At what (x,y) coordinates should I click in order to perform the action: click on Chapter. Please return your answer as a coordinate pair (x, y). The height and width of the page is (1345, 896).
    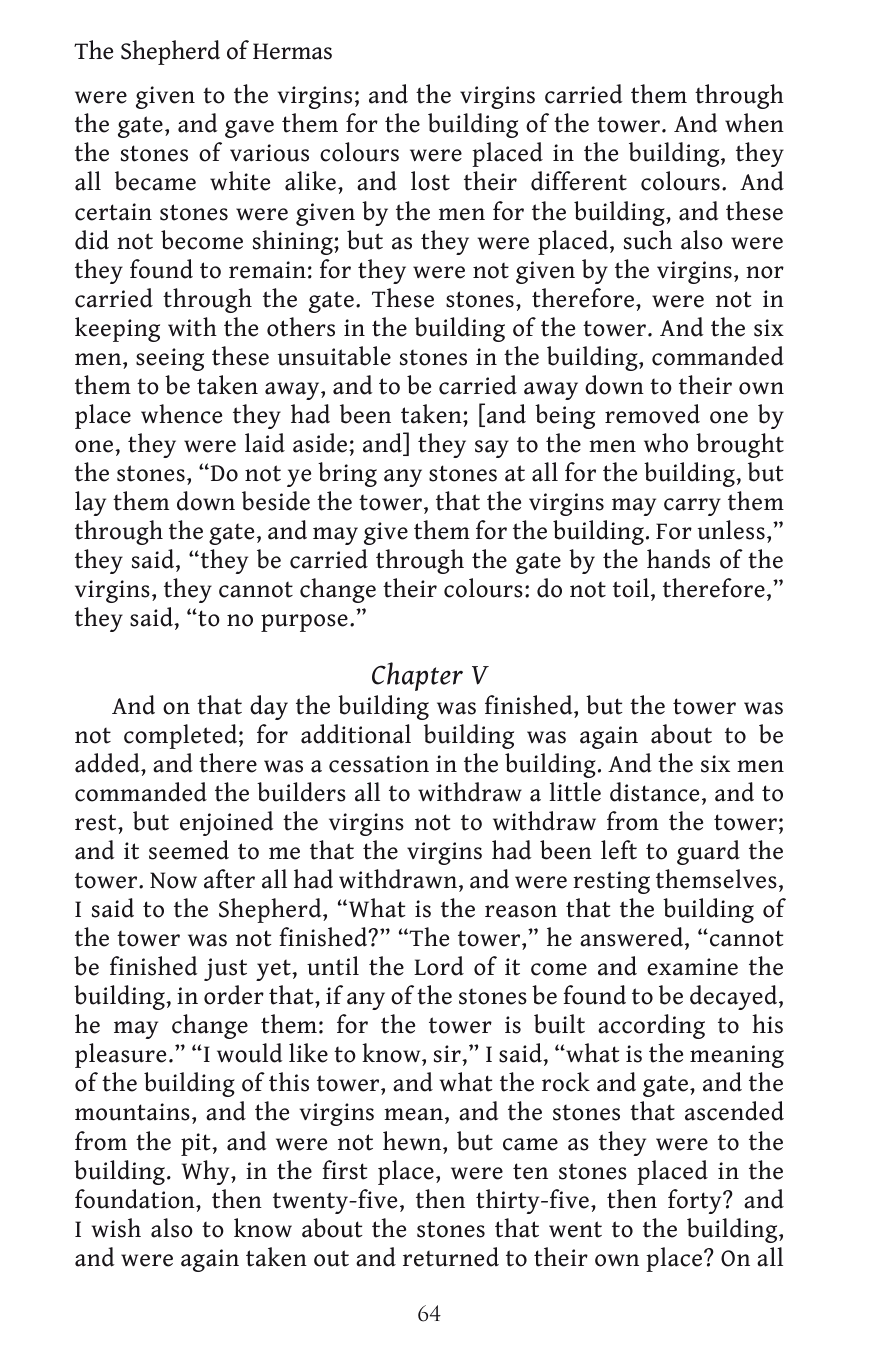
    Looking at the image, I should click on (417, 676).
